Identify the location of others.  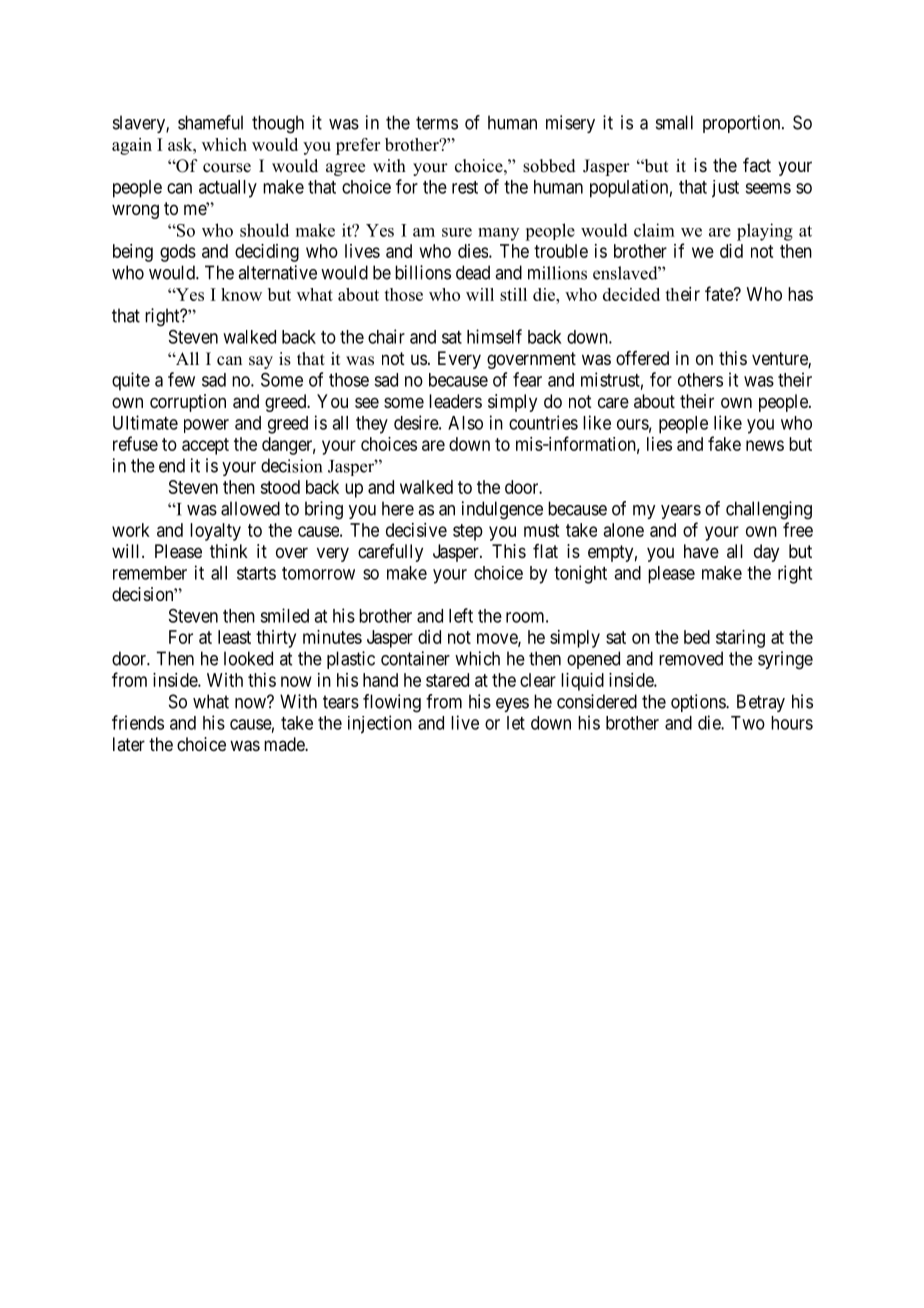
(700, 380).
